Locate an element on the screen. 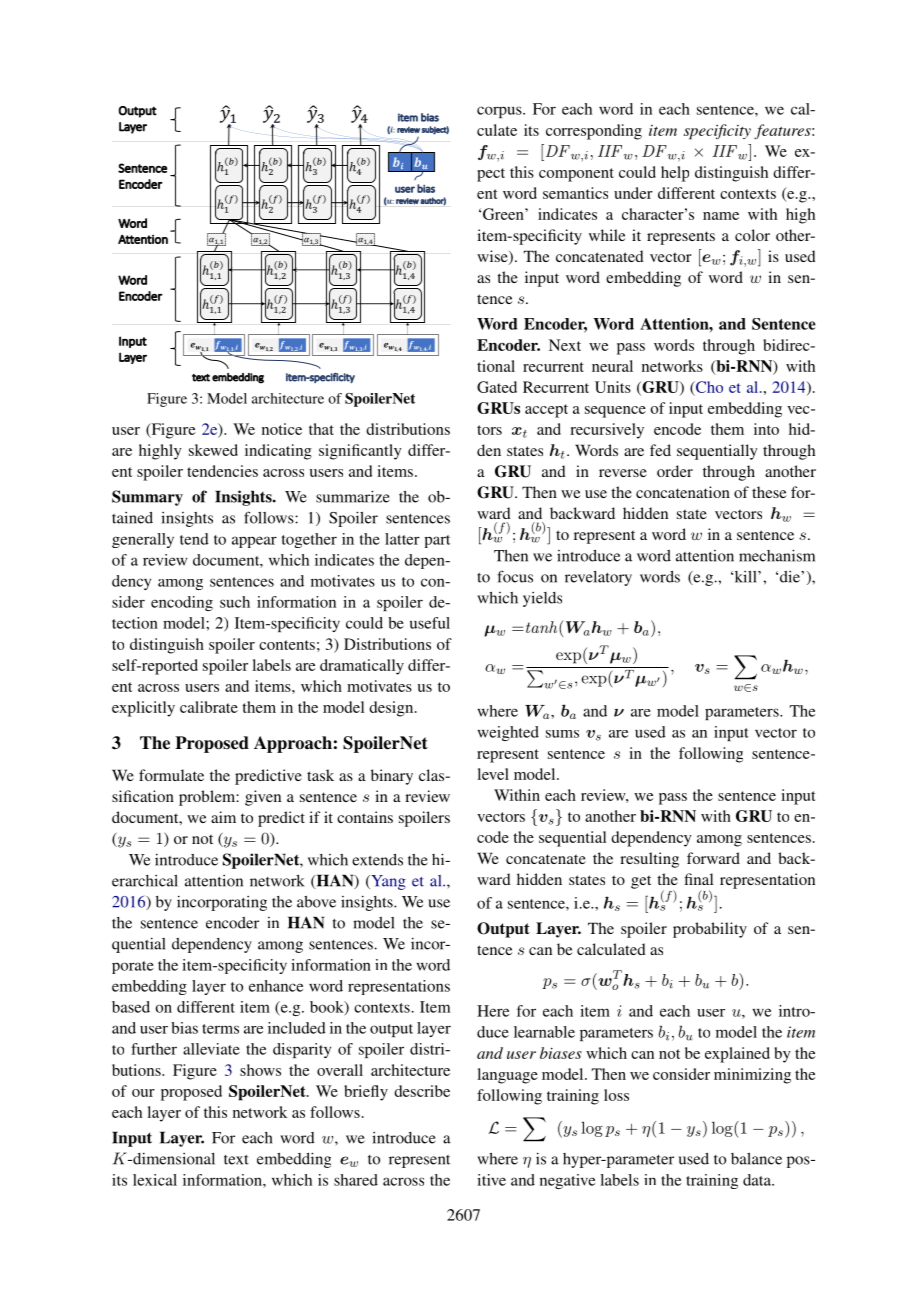 The height and width of the screenshot is (1308, 924). useful is located at coordinates (430, 623).
